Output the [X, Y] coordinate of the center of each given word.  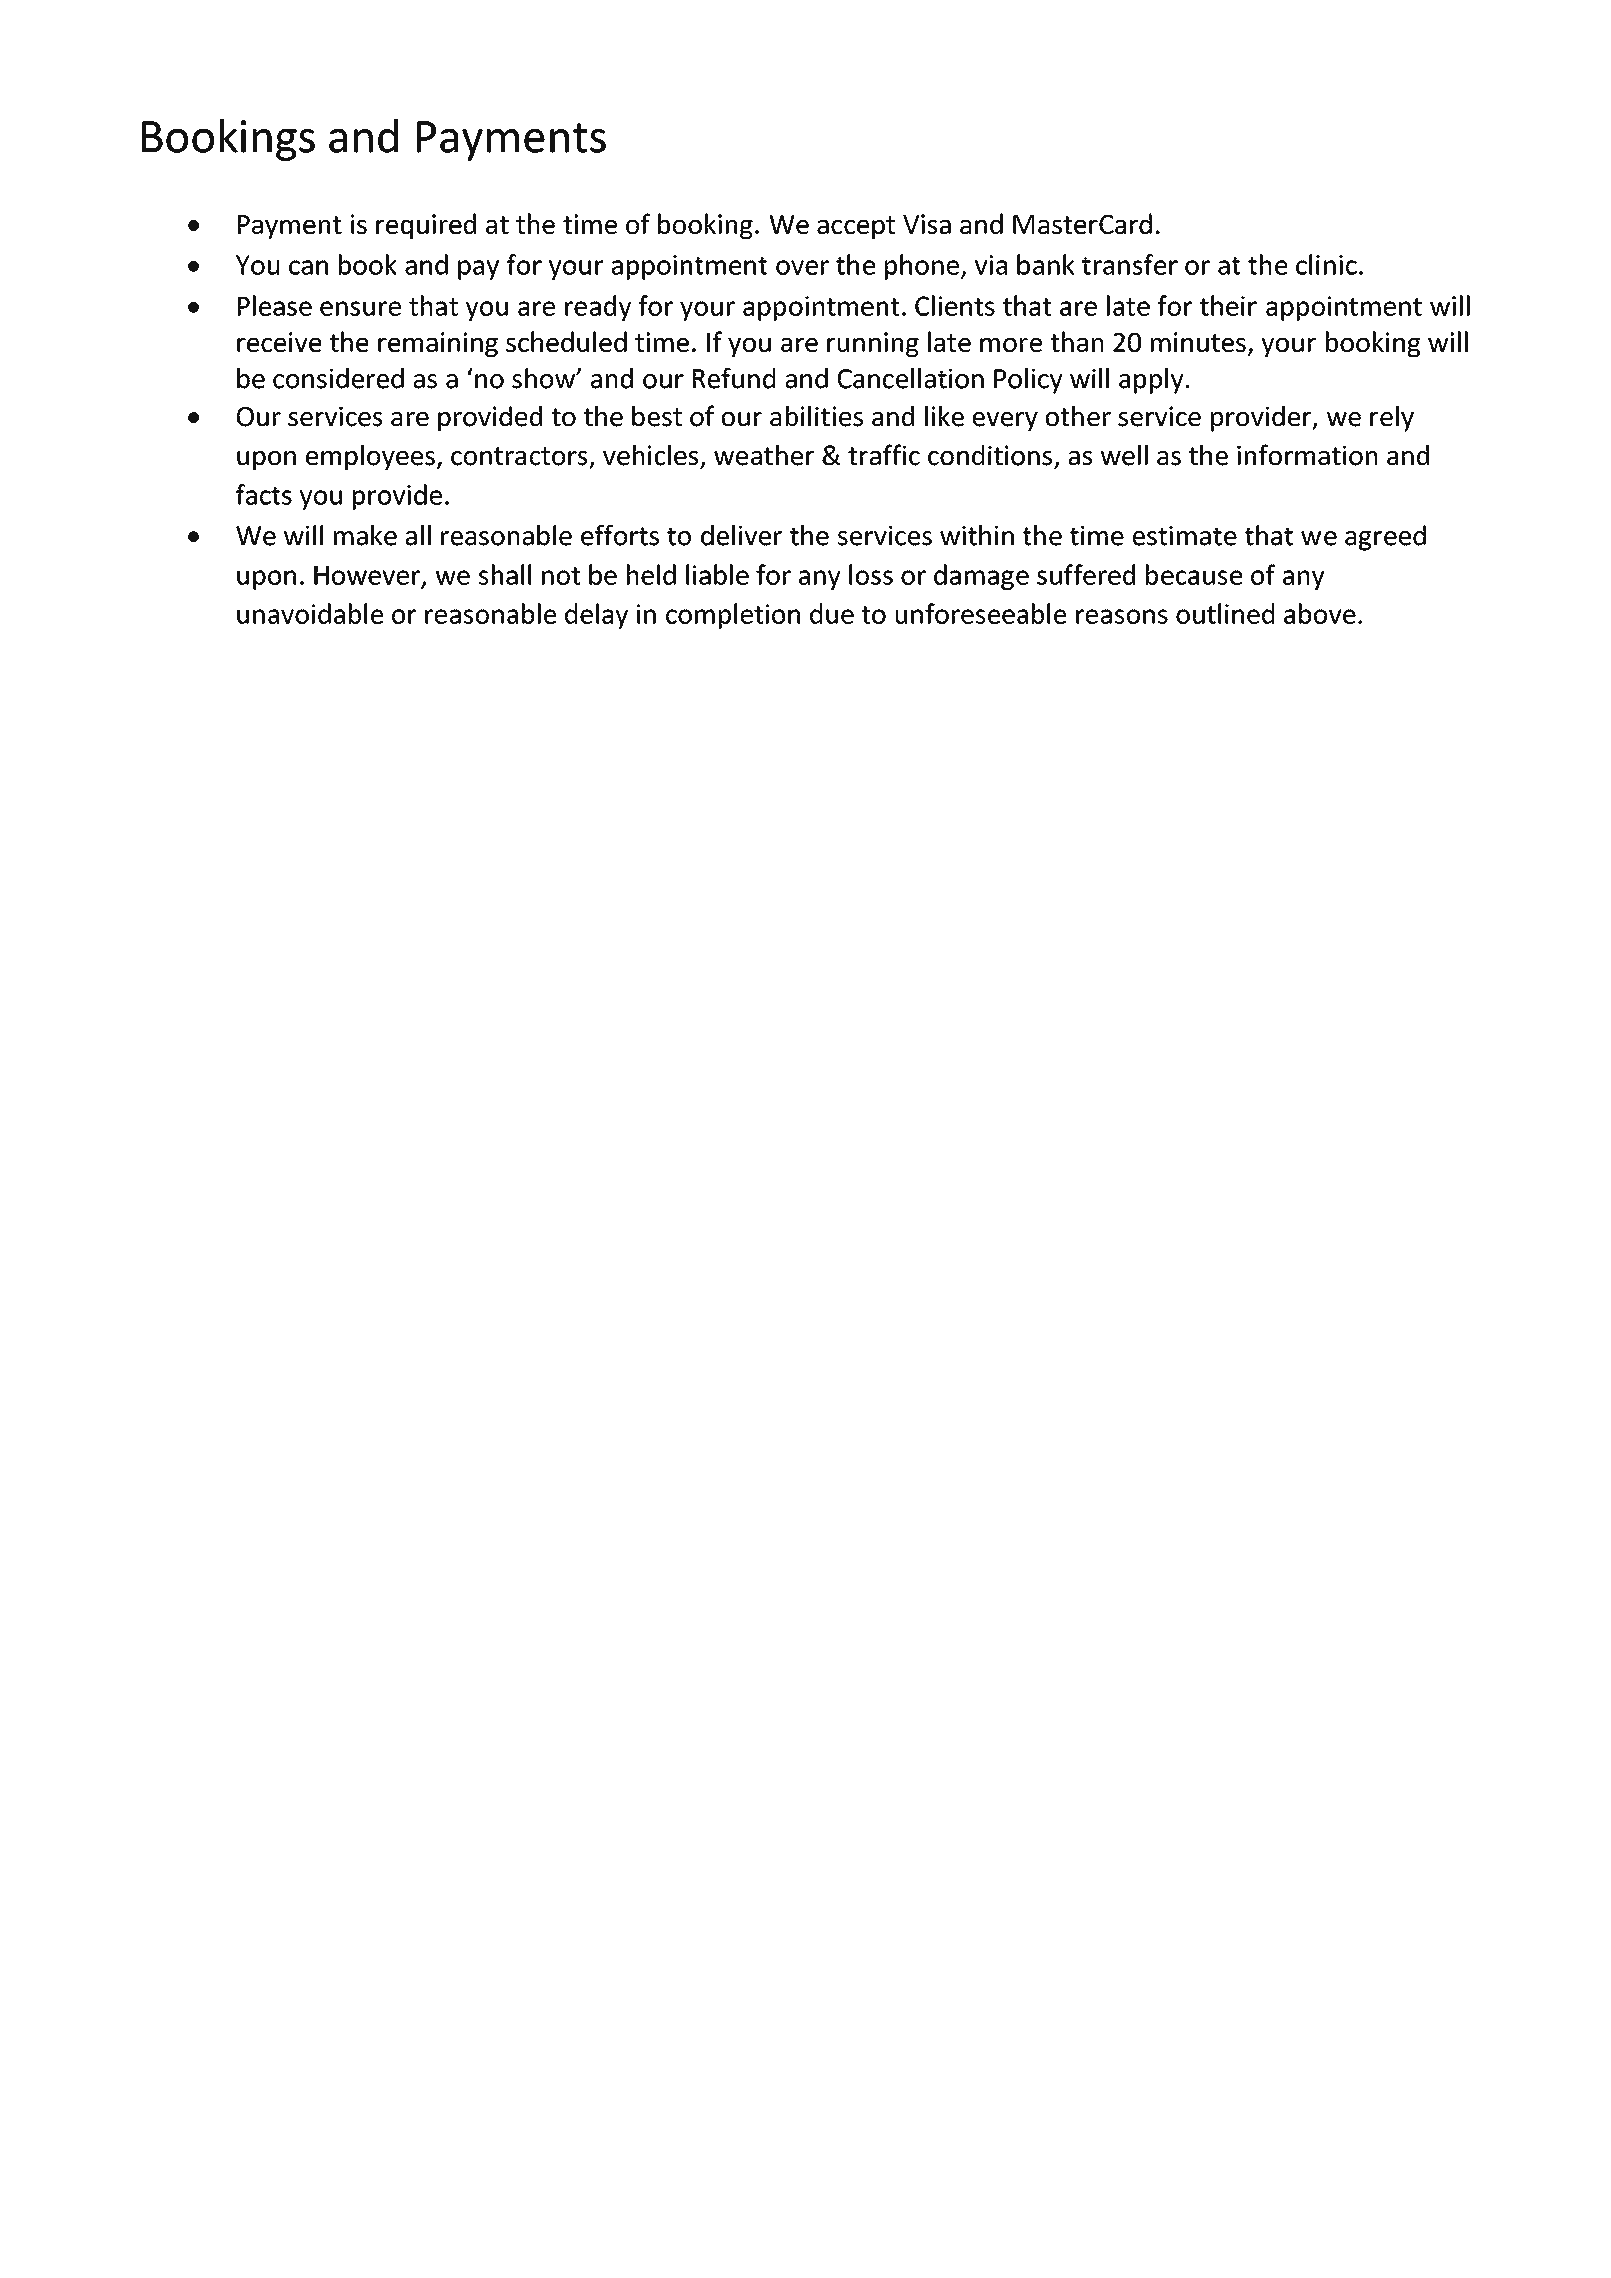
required [426, 226]
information [1307, 455]
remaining [438, 344]
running [873, 344]
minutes [1198, 342]
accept [856, 227]
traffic [884, 455]
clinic [1326, 264]
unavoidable [310, 613]
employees [370, 458]
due [832, 613]
